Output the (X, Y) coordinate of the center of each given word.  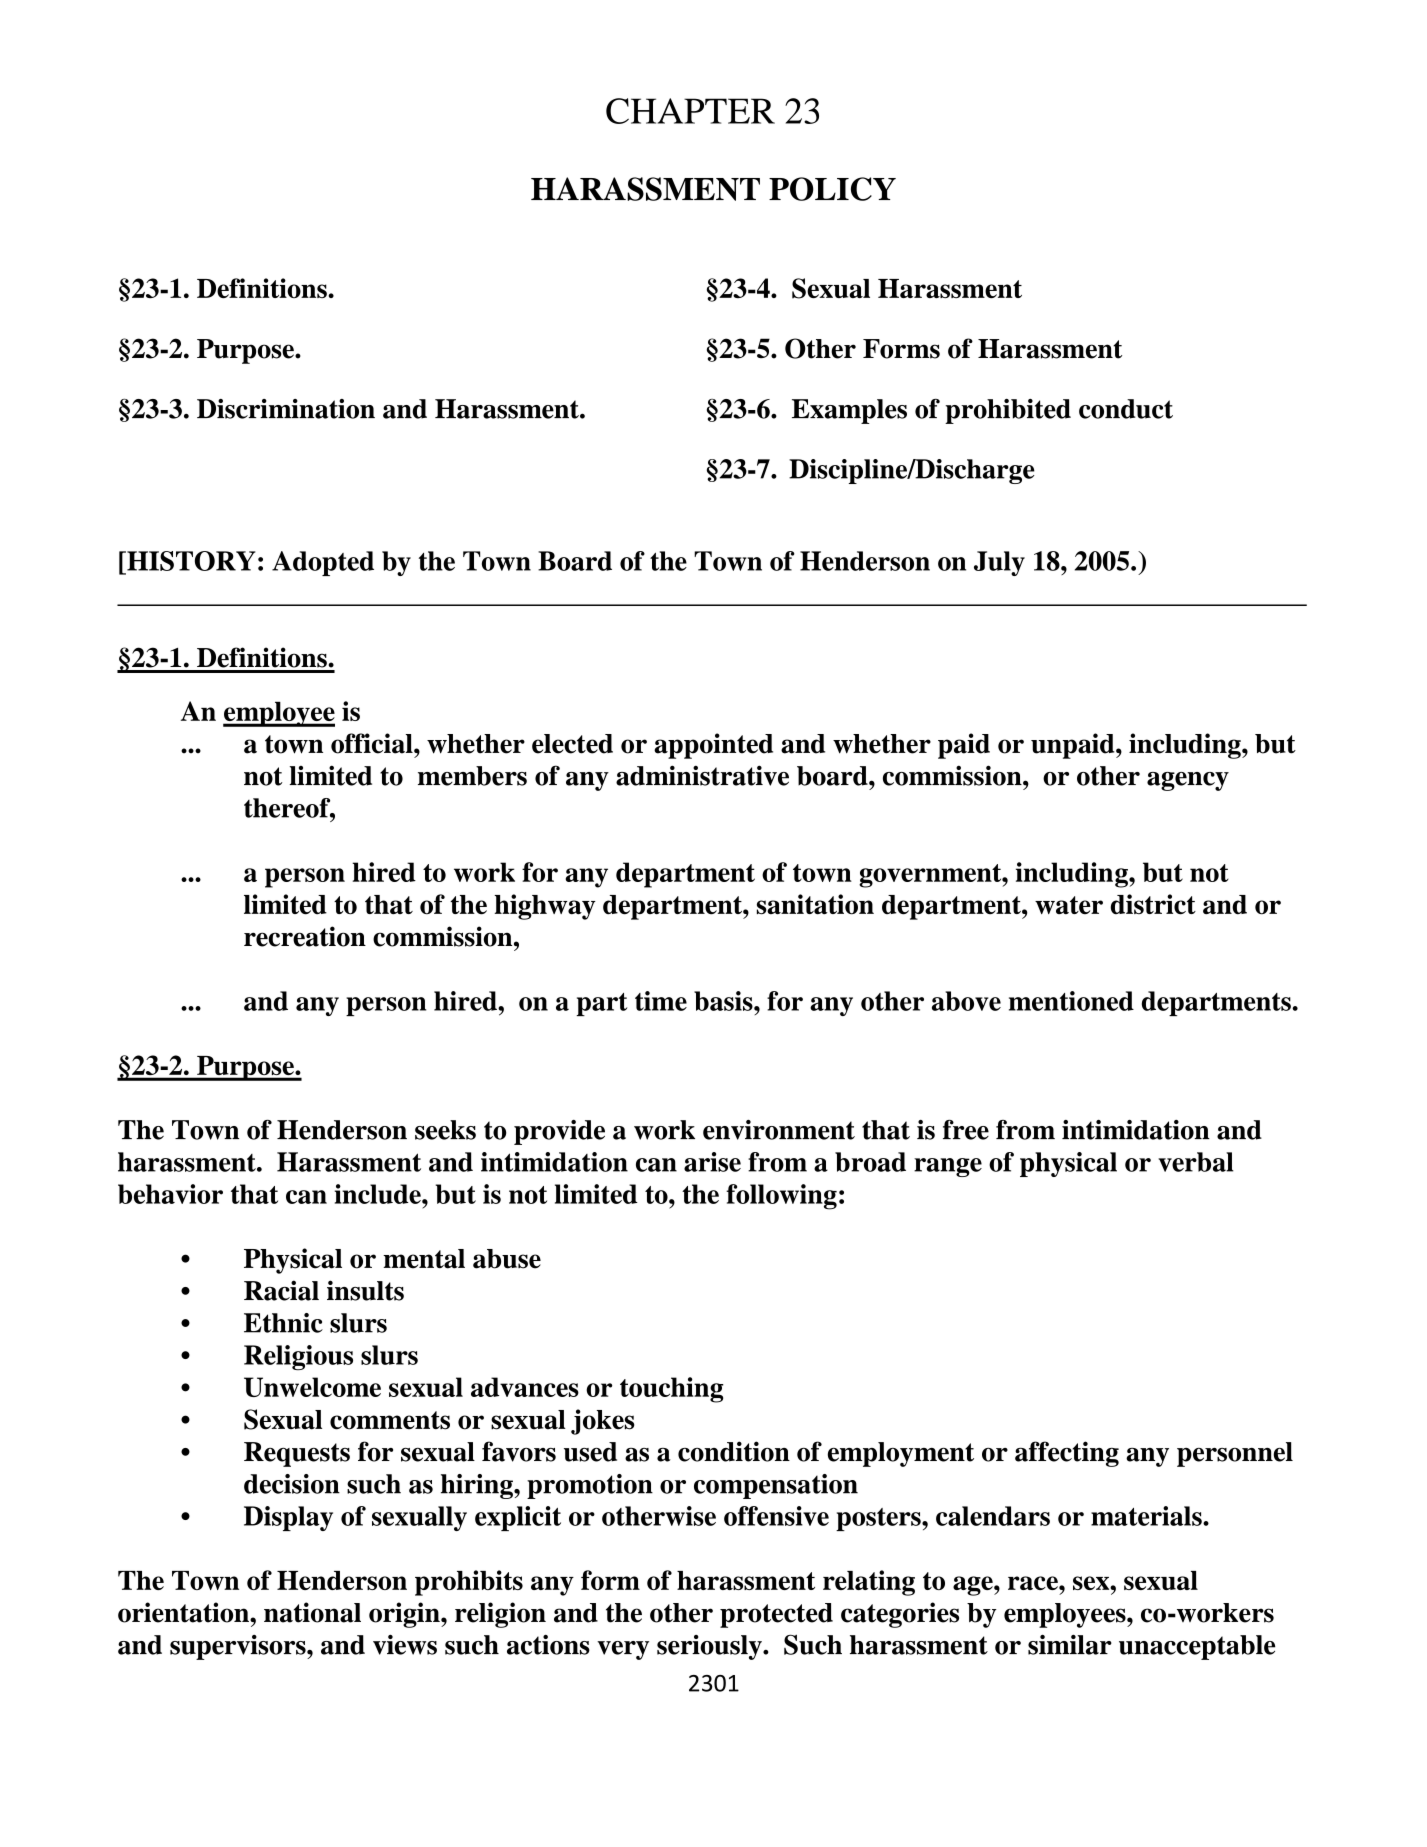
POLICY (832, 189)
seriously (710, 1647)
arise (712, 1162)
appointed (713, 746)
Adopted (323, 563)
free (966, 1130)
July (999, 563)
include (379, 1194)
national (312, 1612)
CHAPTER (690, 111)
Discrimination (286, 409)
